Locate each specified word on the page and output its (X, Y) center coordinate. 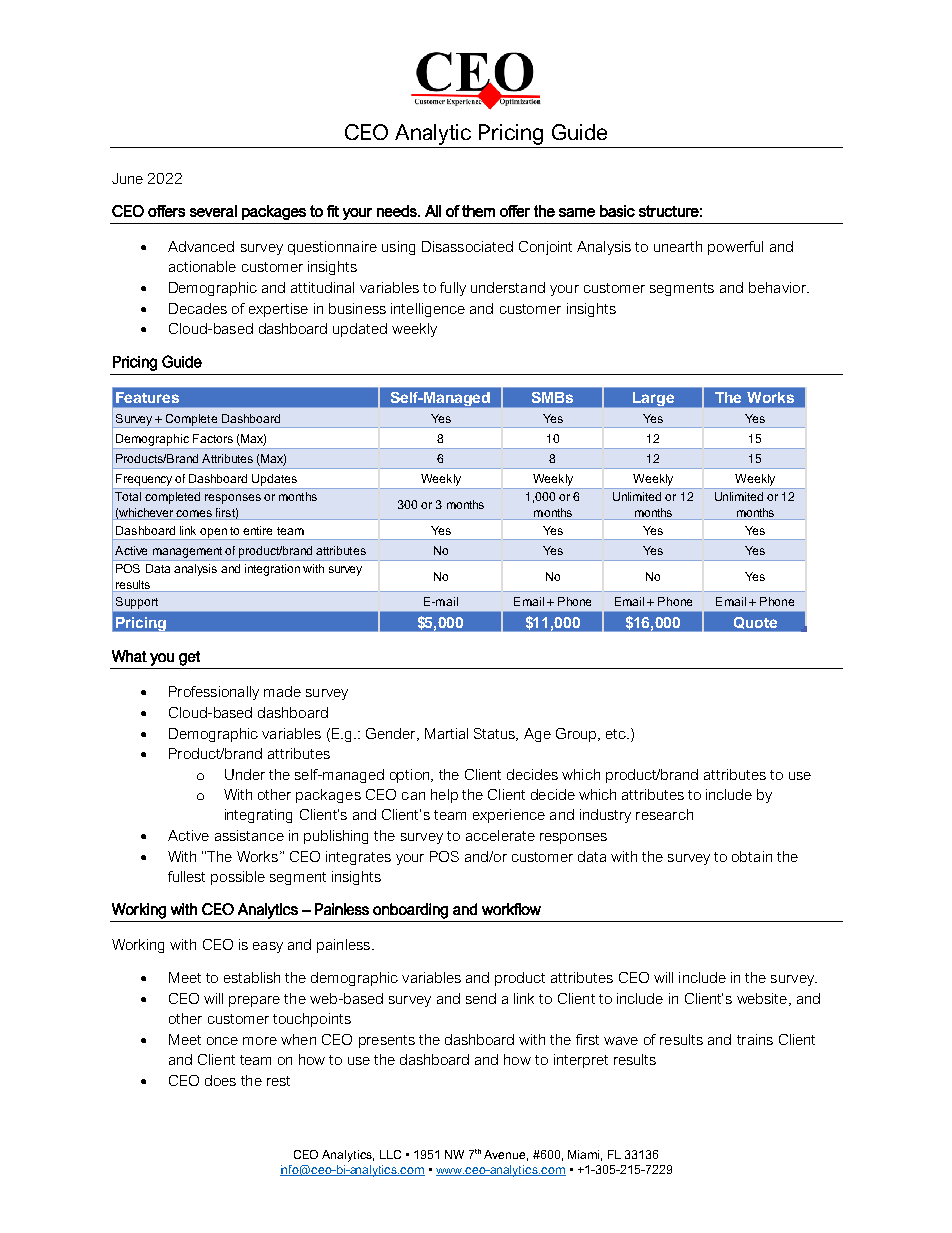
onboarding (410, 911)
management (187, 552)
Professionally (214, 693)
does (220, 1080)
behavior (778, 287)
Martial (446, 733)
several (213, 211)
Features (147, 397)
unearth (678, 246)
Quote (755, 623)
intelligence (428, 310)
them (478, 211)
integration (272, 570)
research (664, 814)
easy (268, 947)
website (763, 999)
